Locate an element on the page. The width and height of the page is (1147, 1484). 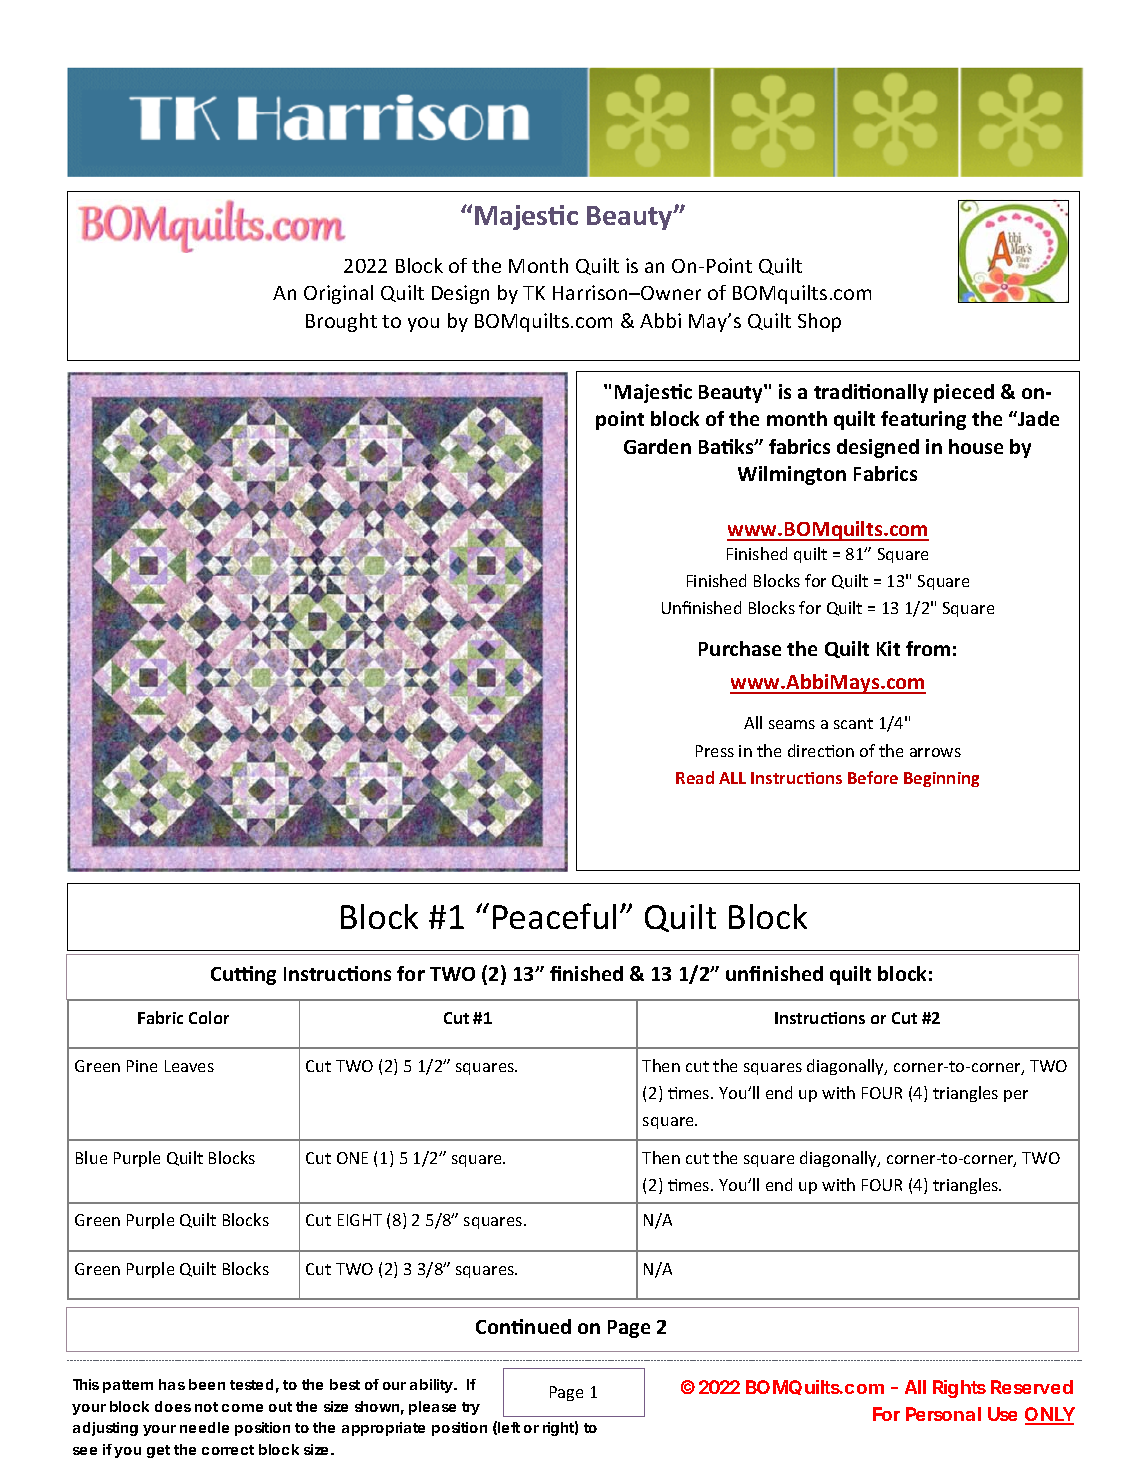
Press is located at coordinates (715, 751).
